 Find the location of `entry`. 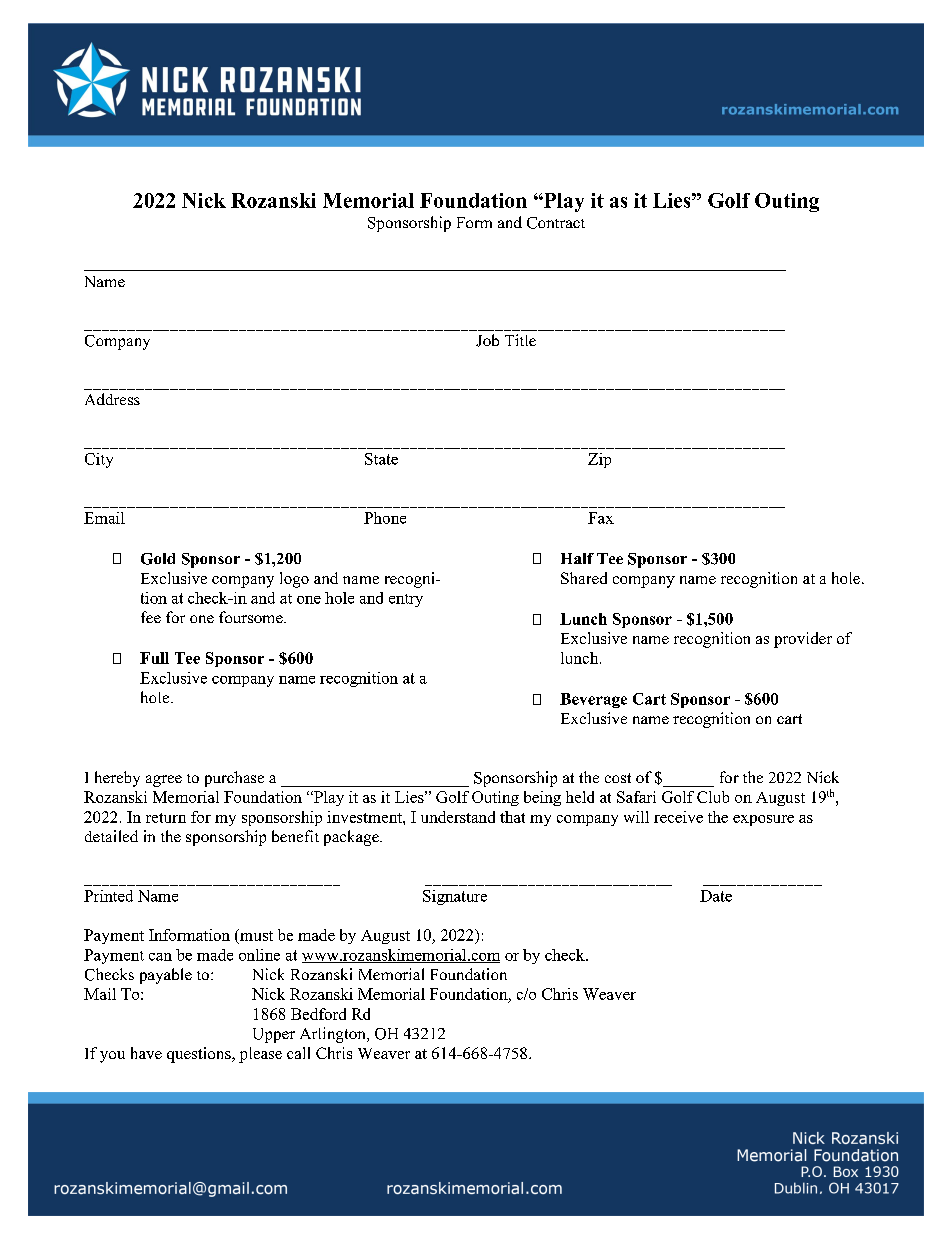

entry is located at coordinates (406, 600).
